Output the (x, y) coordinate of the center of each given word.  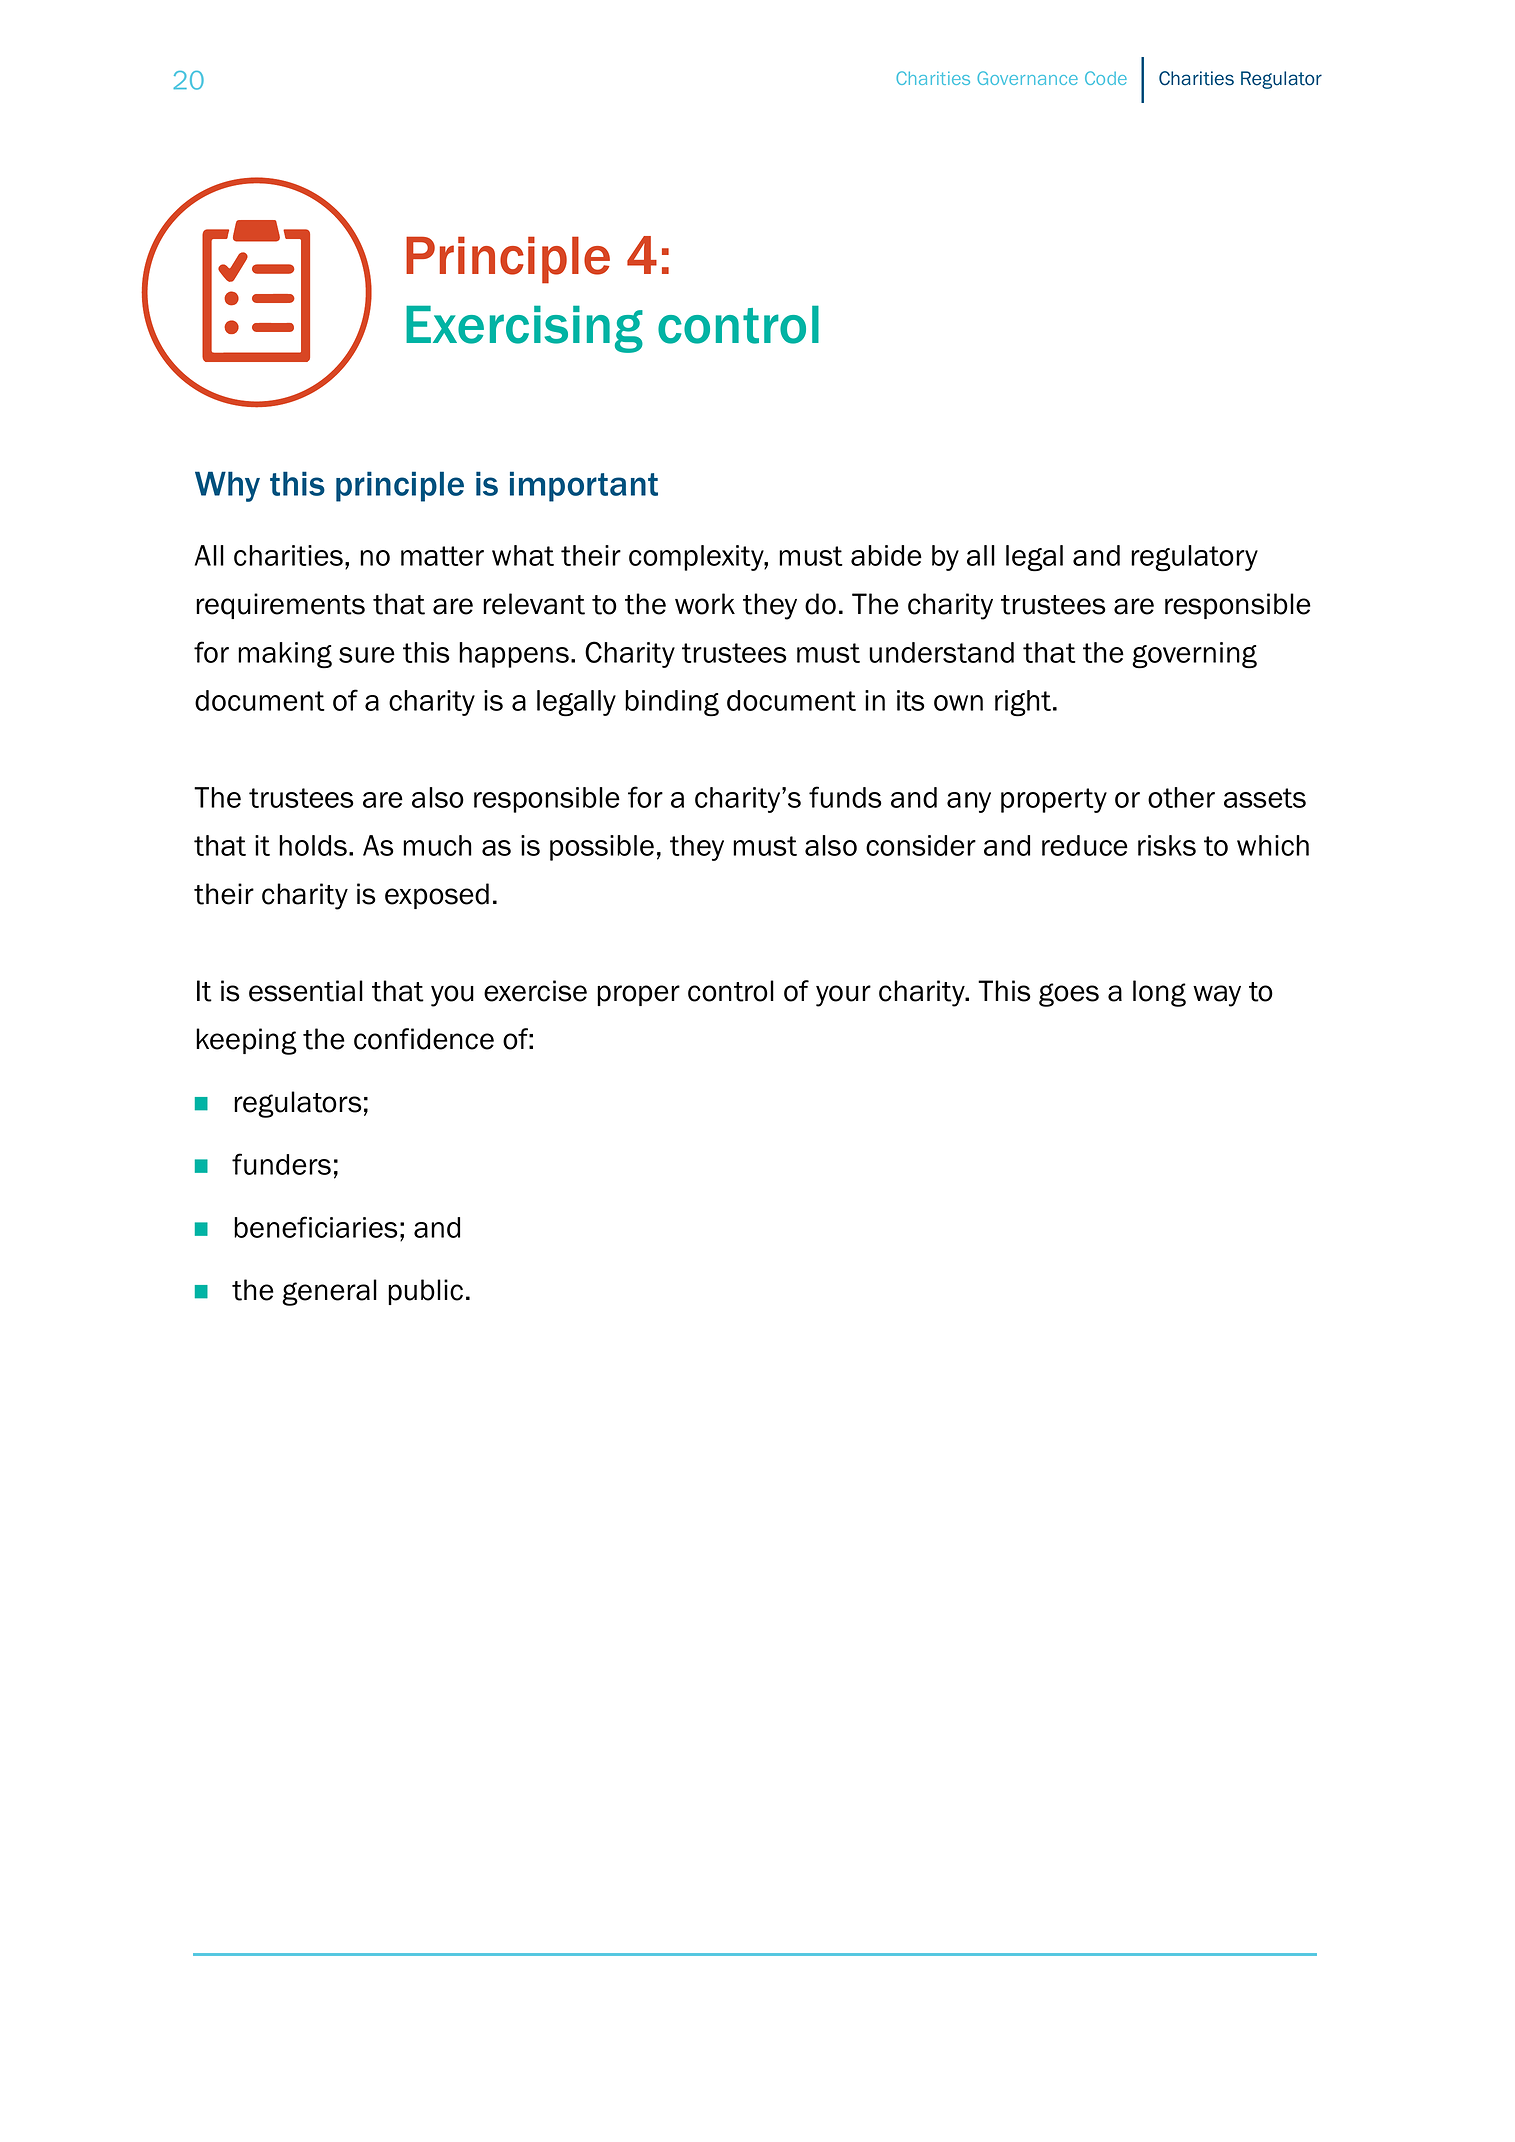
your (843, 996)
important (584, 486)
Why (227, 486)
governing (1194, 655)
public (425, 1292)
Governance (1027, 78)
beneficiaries (316, 1227)
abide (886, 555)
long (1159, 993)
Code (1106, 78)
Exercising (524, 329)
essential (306, 991)
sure (367, 655)
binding (672, 703)
